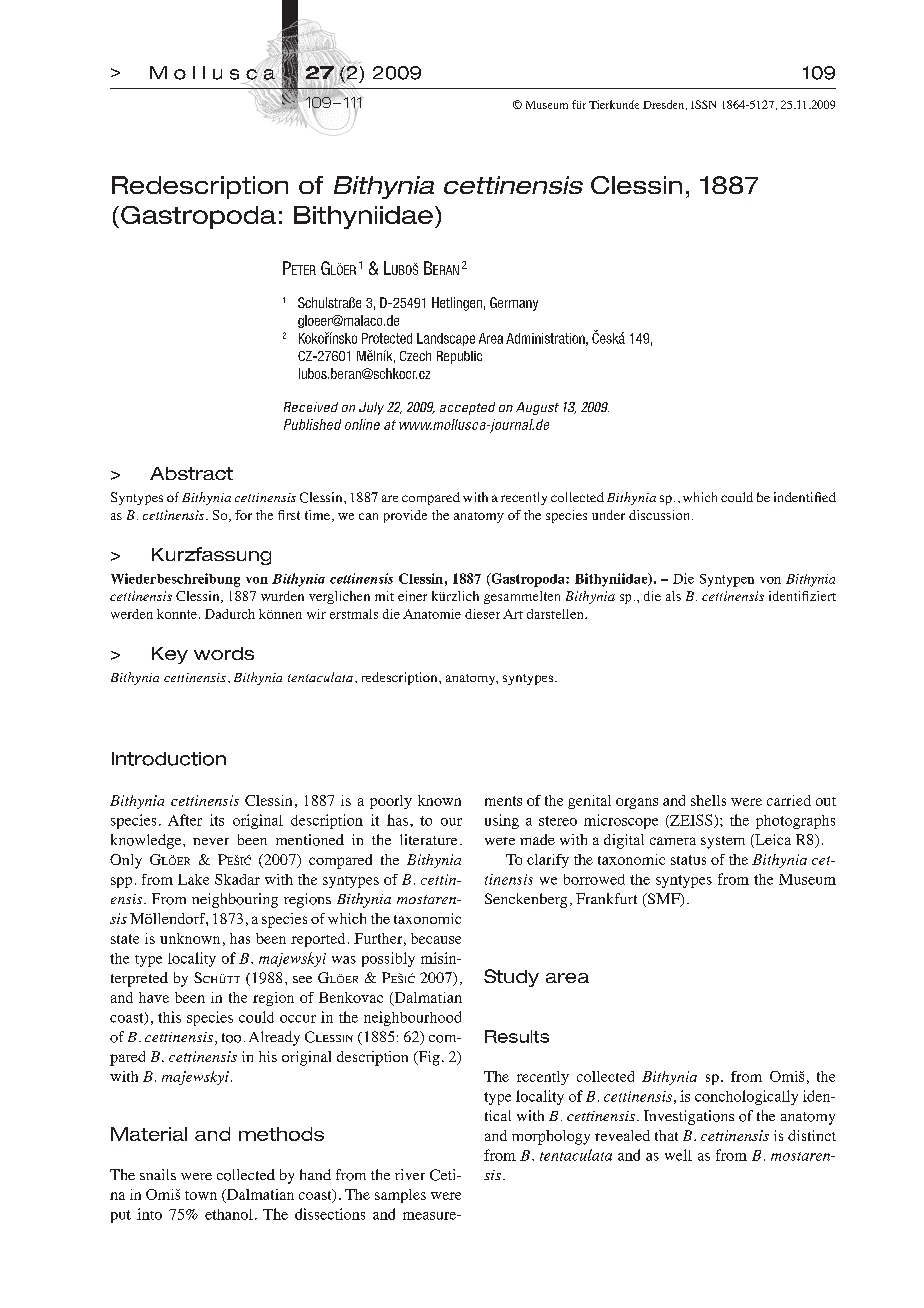 The width and height of the page is (924, 1308). Describe the element at coordinates (661, 515) in the page. I see `discussion` at that location.
